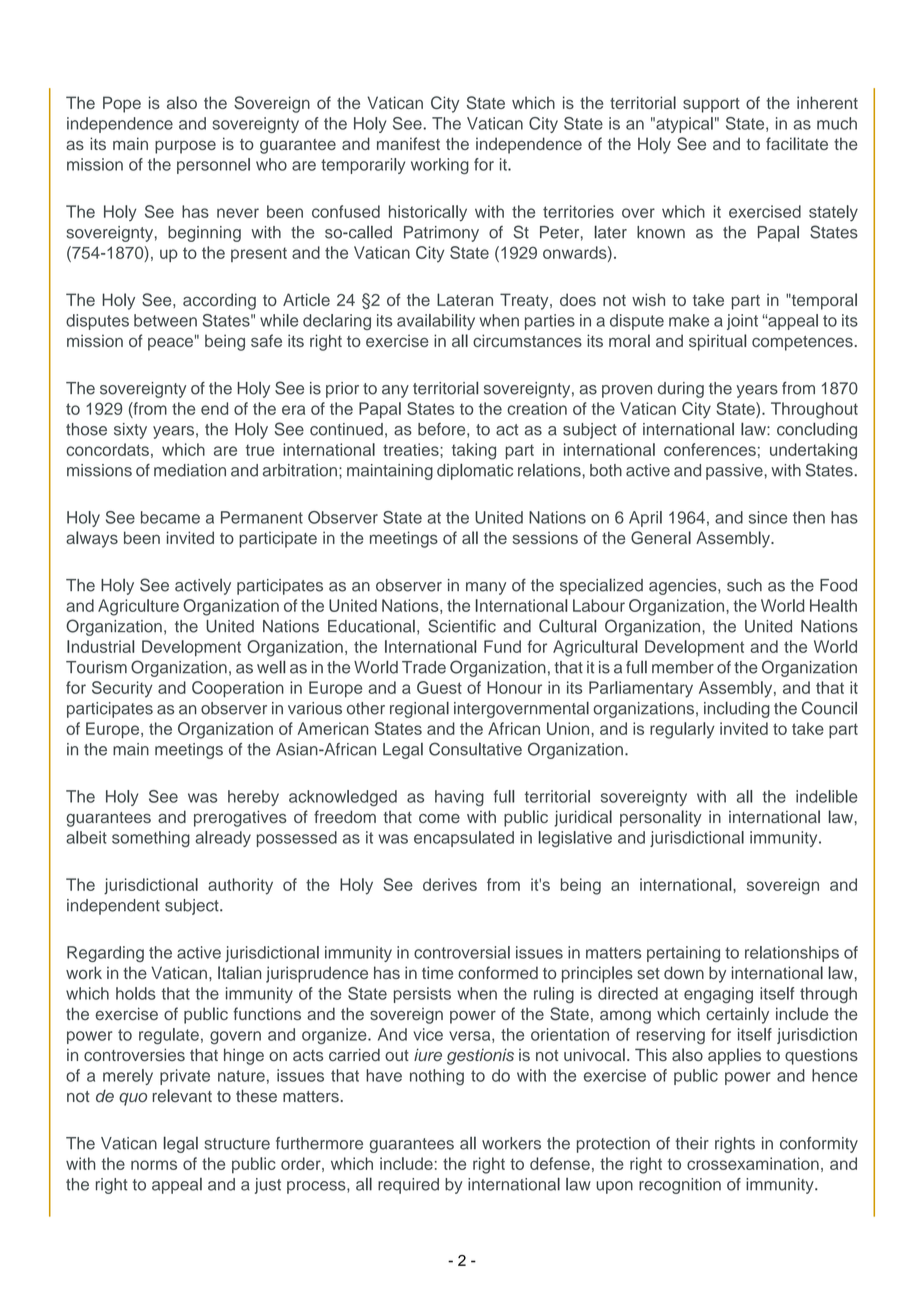 This screenshot has height=1308, width=924. What do you see at coordinates (681, 390) in the screenshot?
I see `during` at bounding box center [681, 390].
